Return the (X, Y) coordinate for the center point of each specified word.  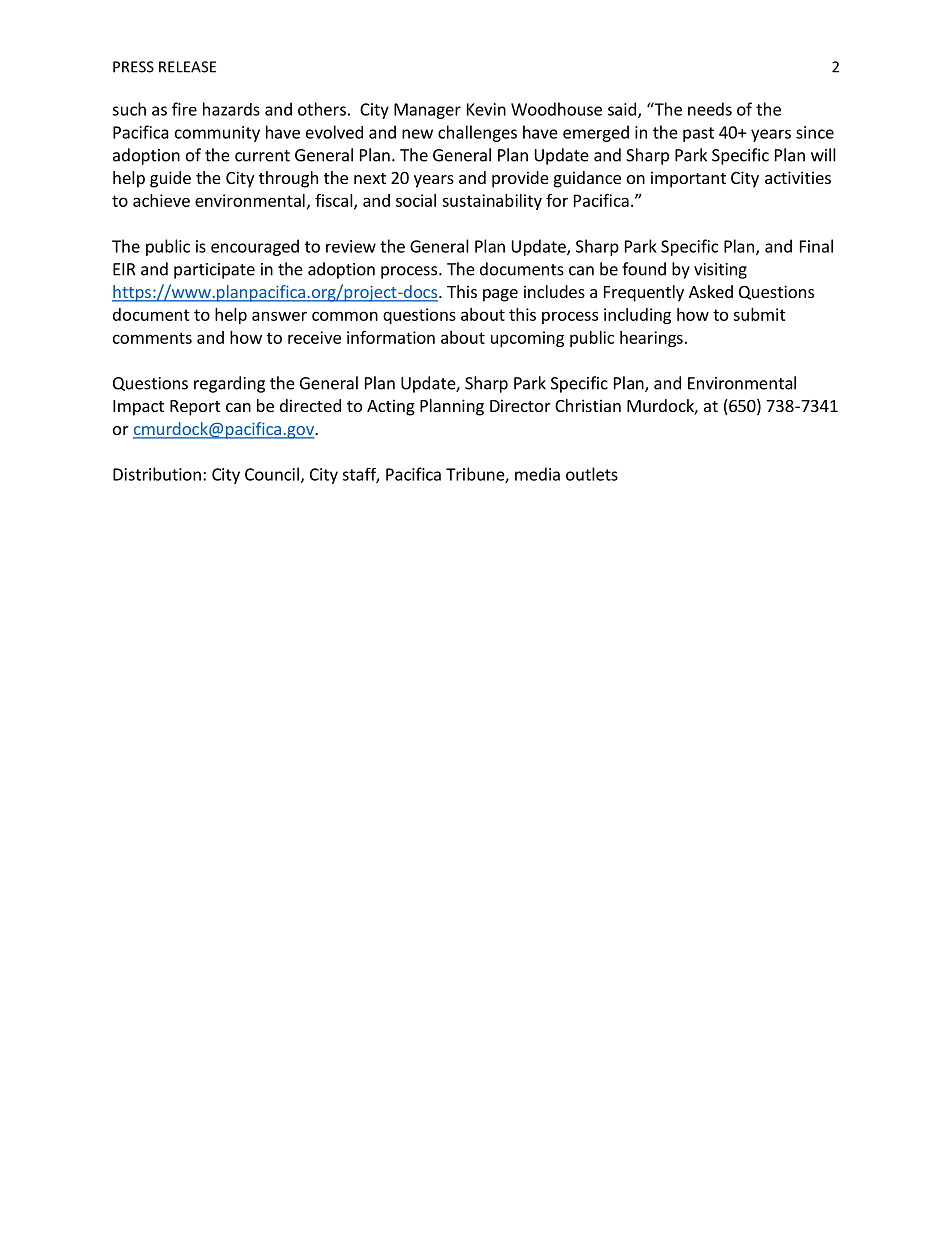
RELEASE (187, 67)
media (537, 474)
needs (710, 109)
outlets (592, 474)
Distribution (157, 474)
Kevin (486, 109)
